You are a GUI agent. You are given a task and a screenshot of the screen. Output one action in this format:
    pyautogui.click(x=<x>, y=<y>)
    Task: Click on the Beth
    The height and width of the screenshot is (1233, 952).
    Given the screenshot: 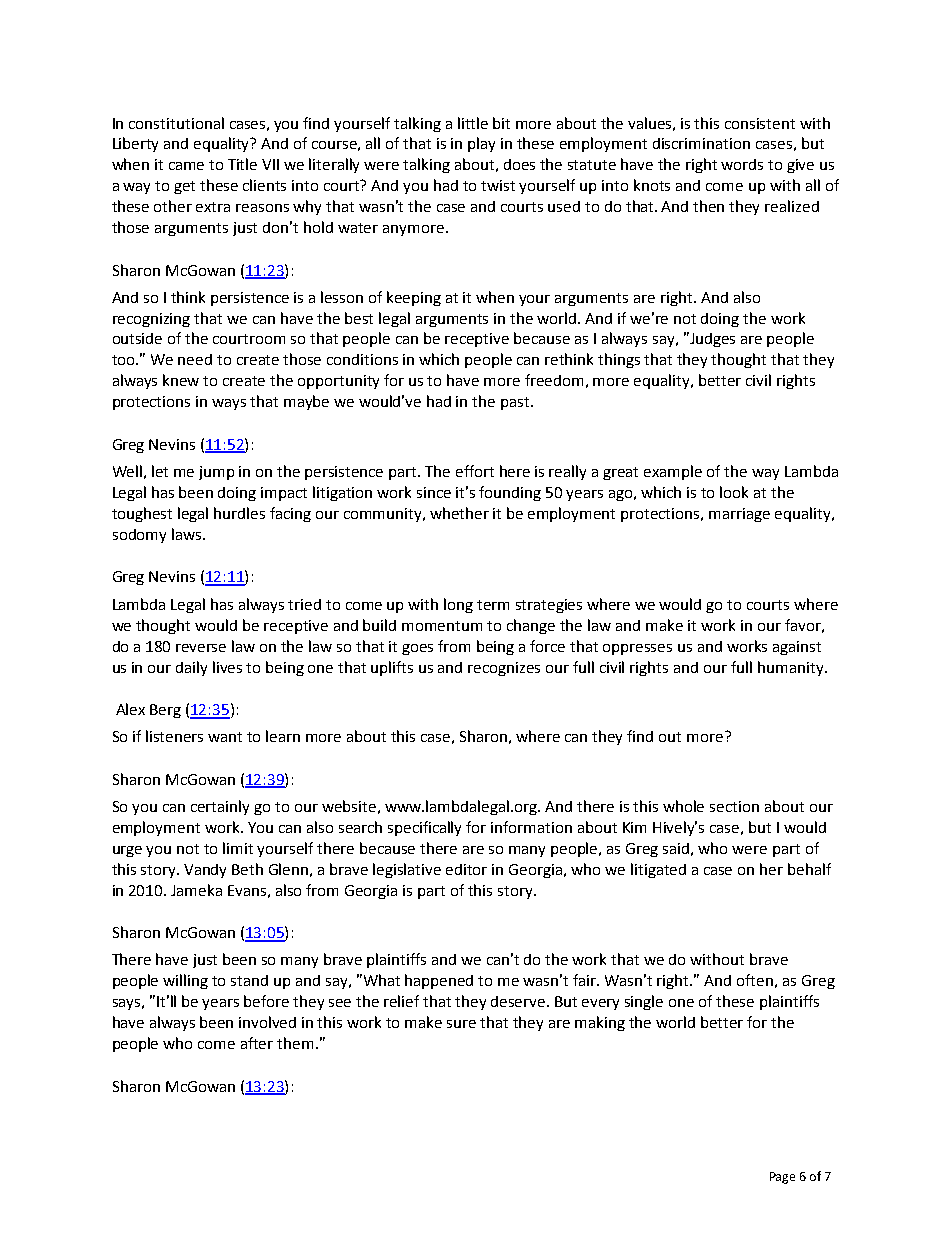 What is the action you would take?
    pyautogui.click(x=247, y=869)
